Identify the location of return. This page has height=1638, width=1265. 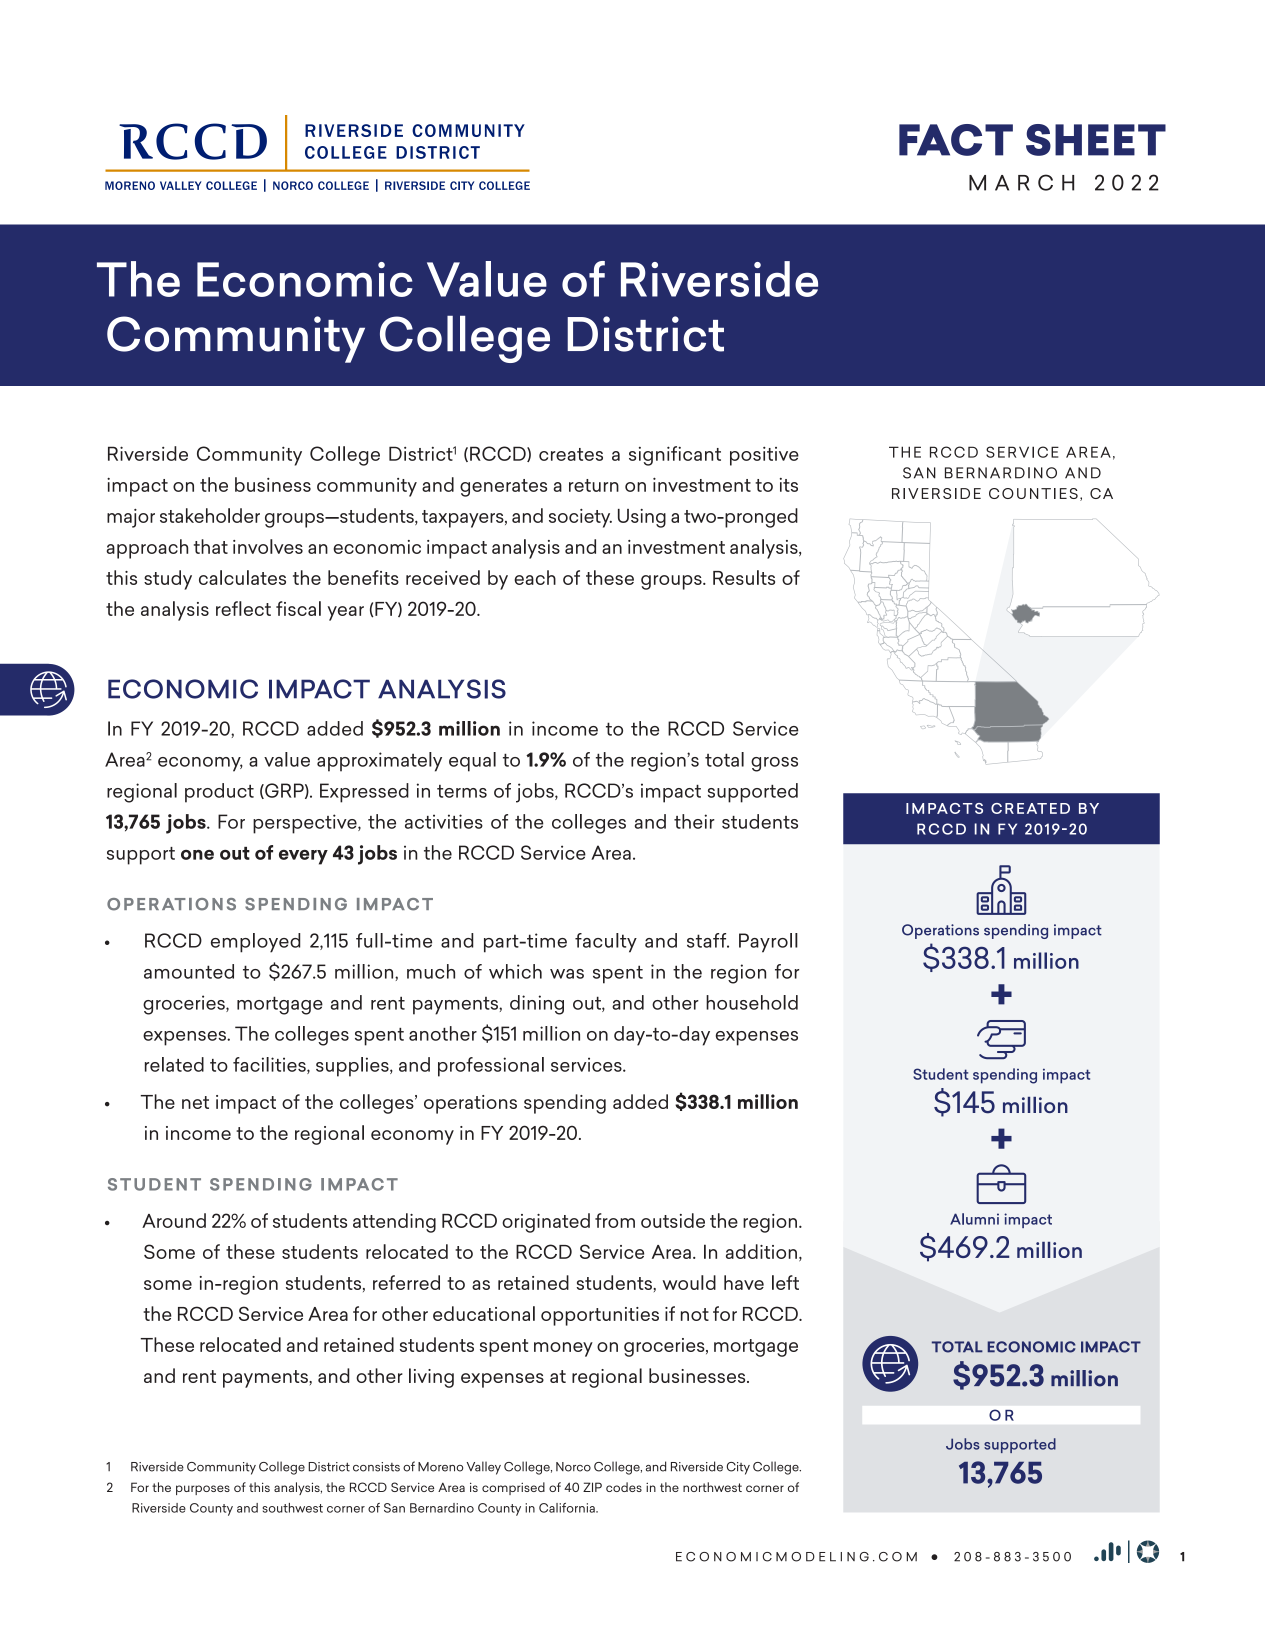
(594, 485).
